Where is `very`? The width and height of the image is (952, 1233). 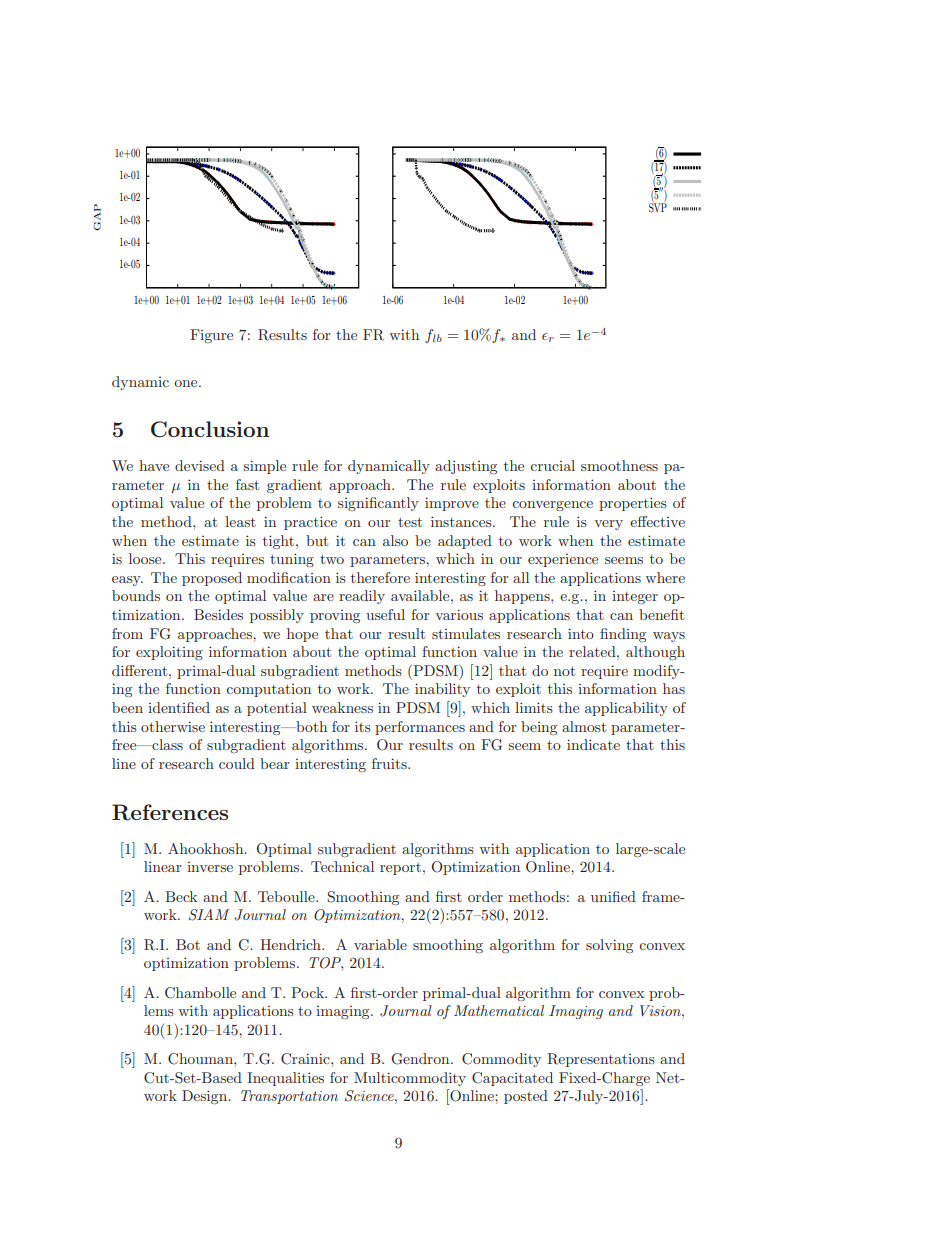
very is located at coordinates (609, 525).
